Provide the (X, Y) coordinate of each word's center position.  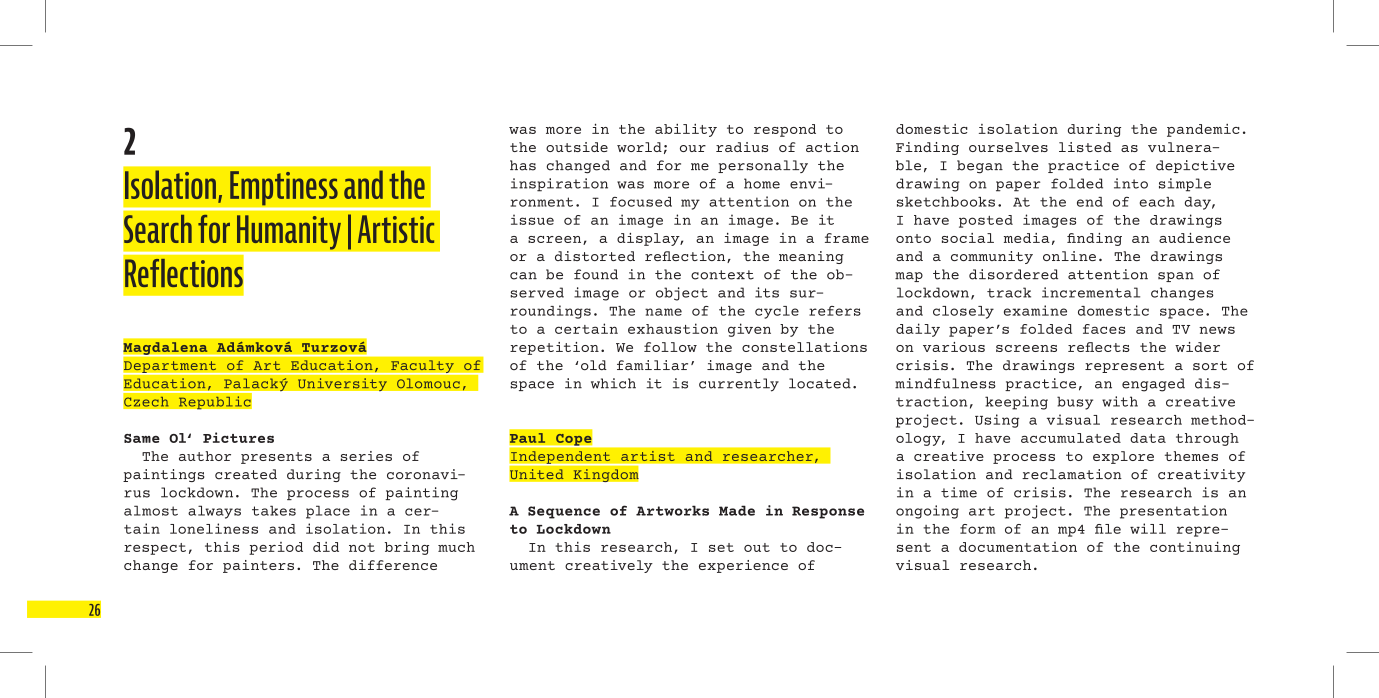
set (721, 547)
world (639, 147)
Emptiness (284, 188)
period (276, 548)
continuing (1195, 548)
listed (1085, 147)
